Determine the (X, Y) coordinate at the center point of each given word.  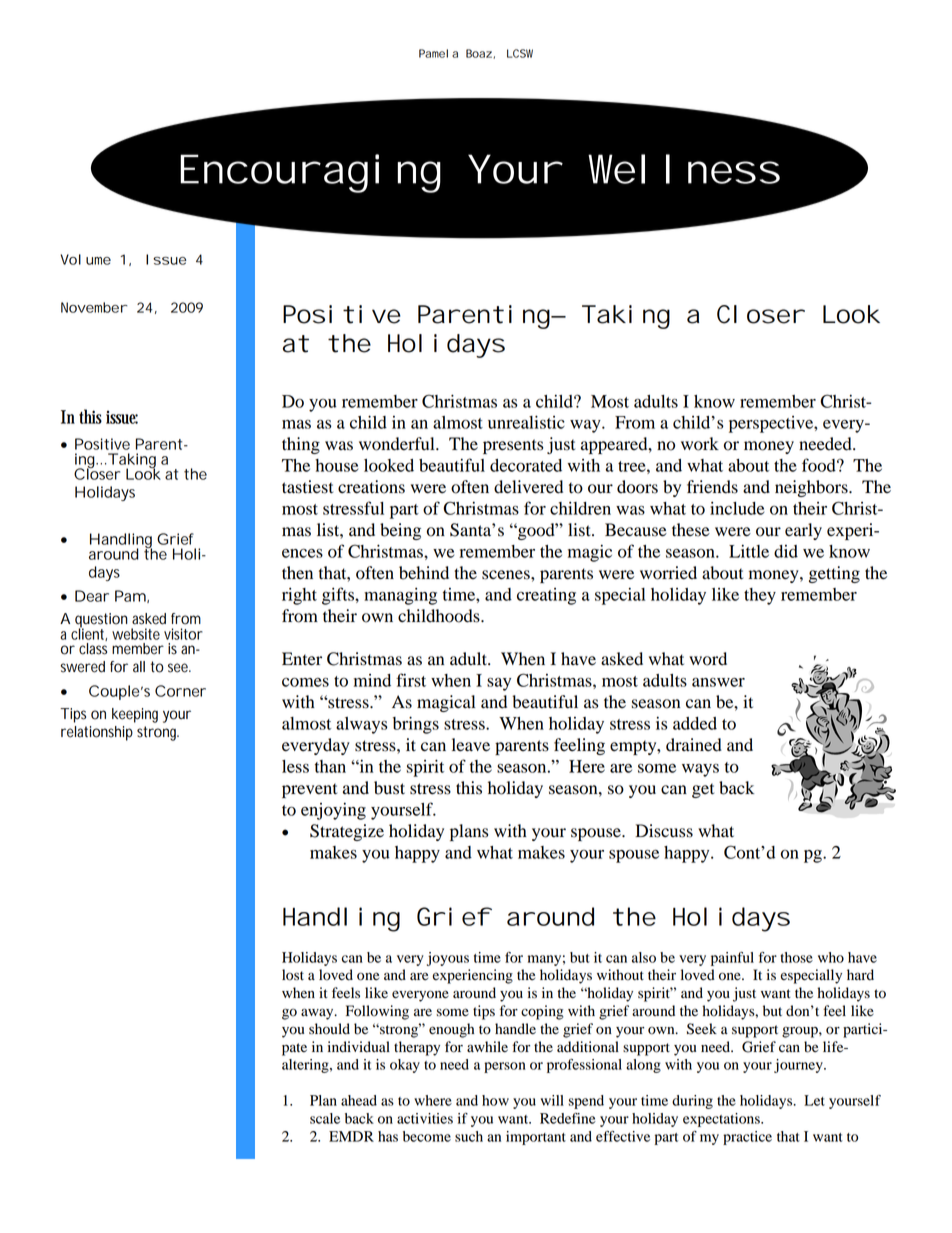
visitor (183, 634)
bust (389, 788)
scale (325, 1118)
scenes (507, 575)
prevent (309, 790)
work (700, 444)
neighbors (812, 488)
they (760, 596)
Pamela (438, 53)
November (93, 307)
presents (513, 446)
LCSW (520, 53)
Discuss (664, 831)
